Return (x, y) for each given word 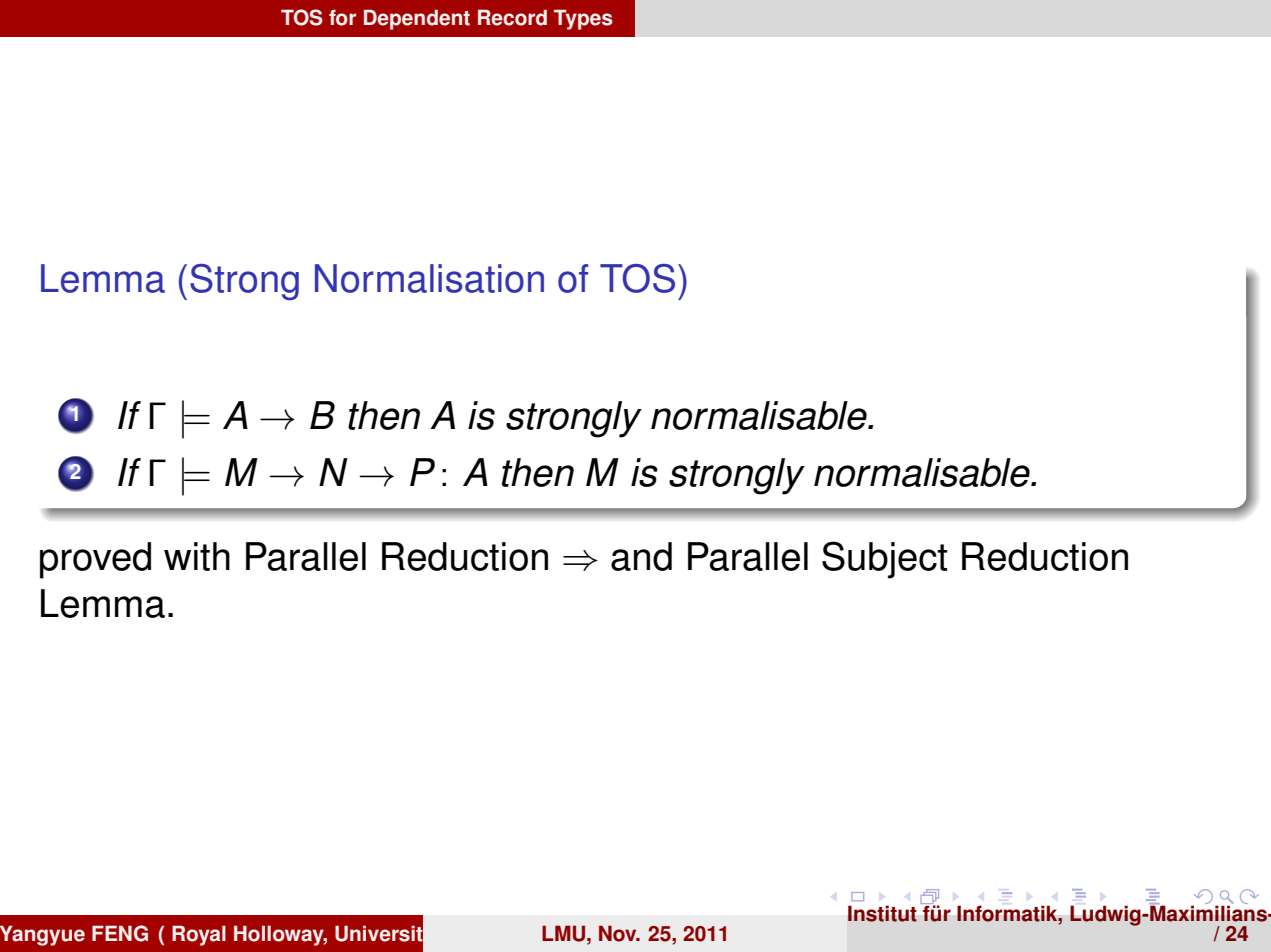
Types (583, 19)
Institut (882, 914)
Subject (884, 560)
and (641, 556)
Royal (199, 935)
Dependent (417, 19)
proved (95, 560)
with (197, 556)
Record (512, 17)
